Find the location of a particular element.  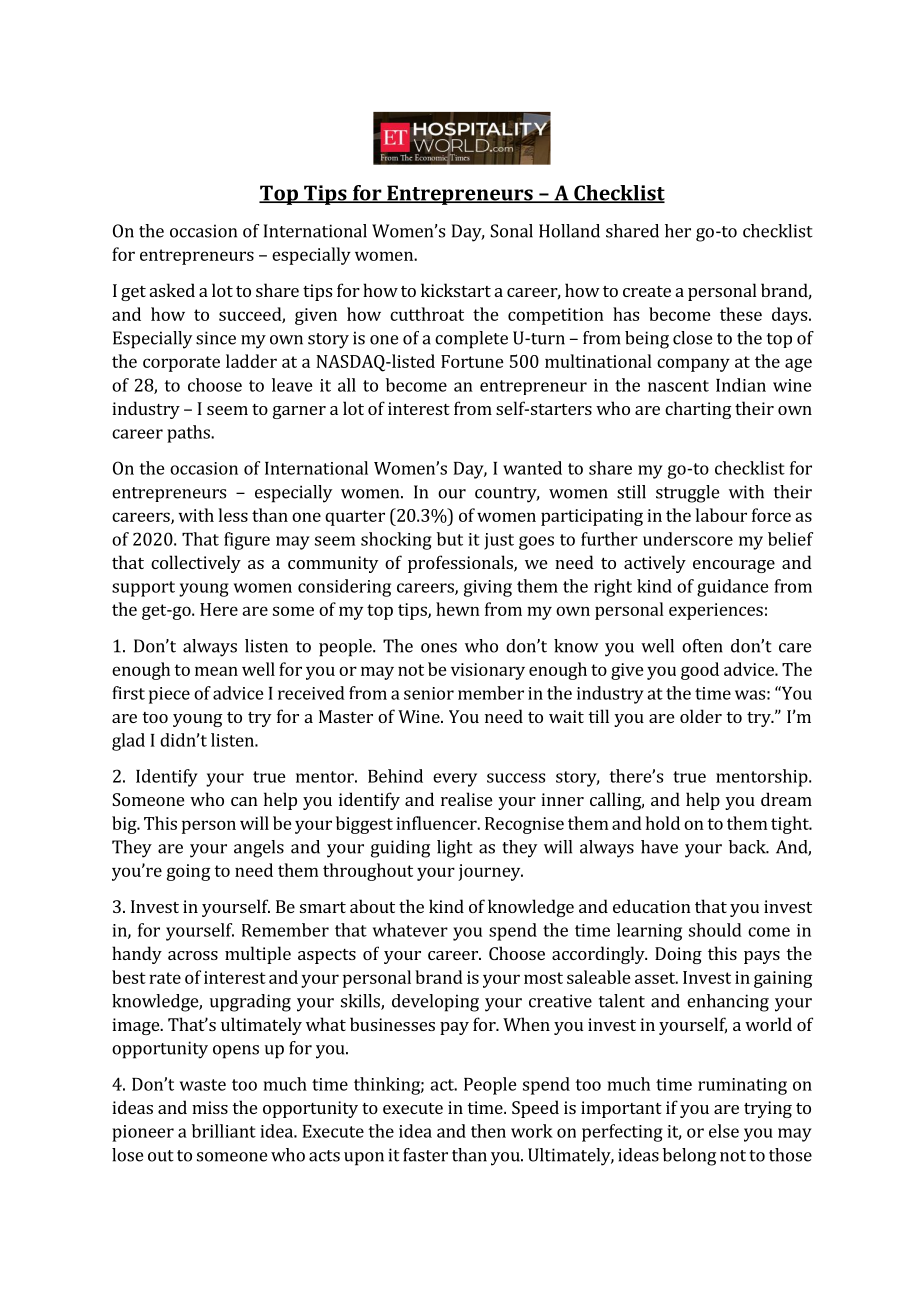

asked is located at coordinates (172, 290).
